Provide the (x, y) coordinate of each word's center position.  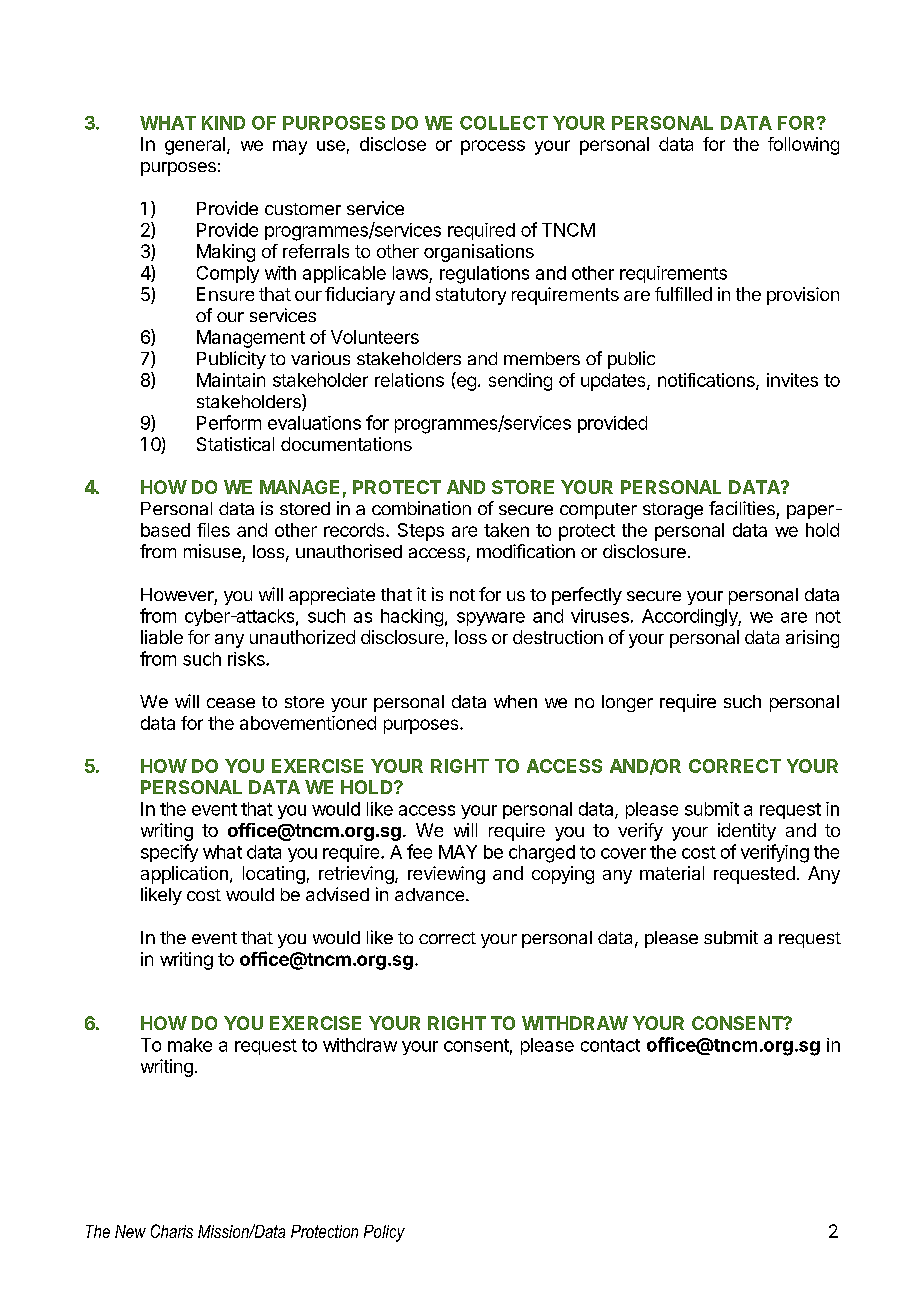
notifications (707, 381)
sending (520, 382)
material (672, 873)
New (130, 1231)
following (803, 146)
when (515, 701)
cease (231, 703)
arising (812, 639)
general (195, 146)
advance (429, 894)
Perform (229, 422)
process (493, 147)
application (184, 875)
